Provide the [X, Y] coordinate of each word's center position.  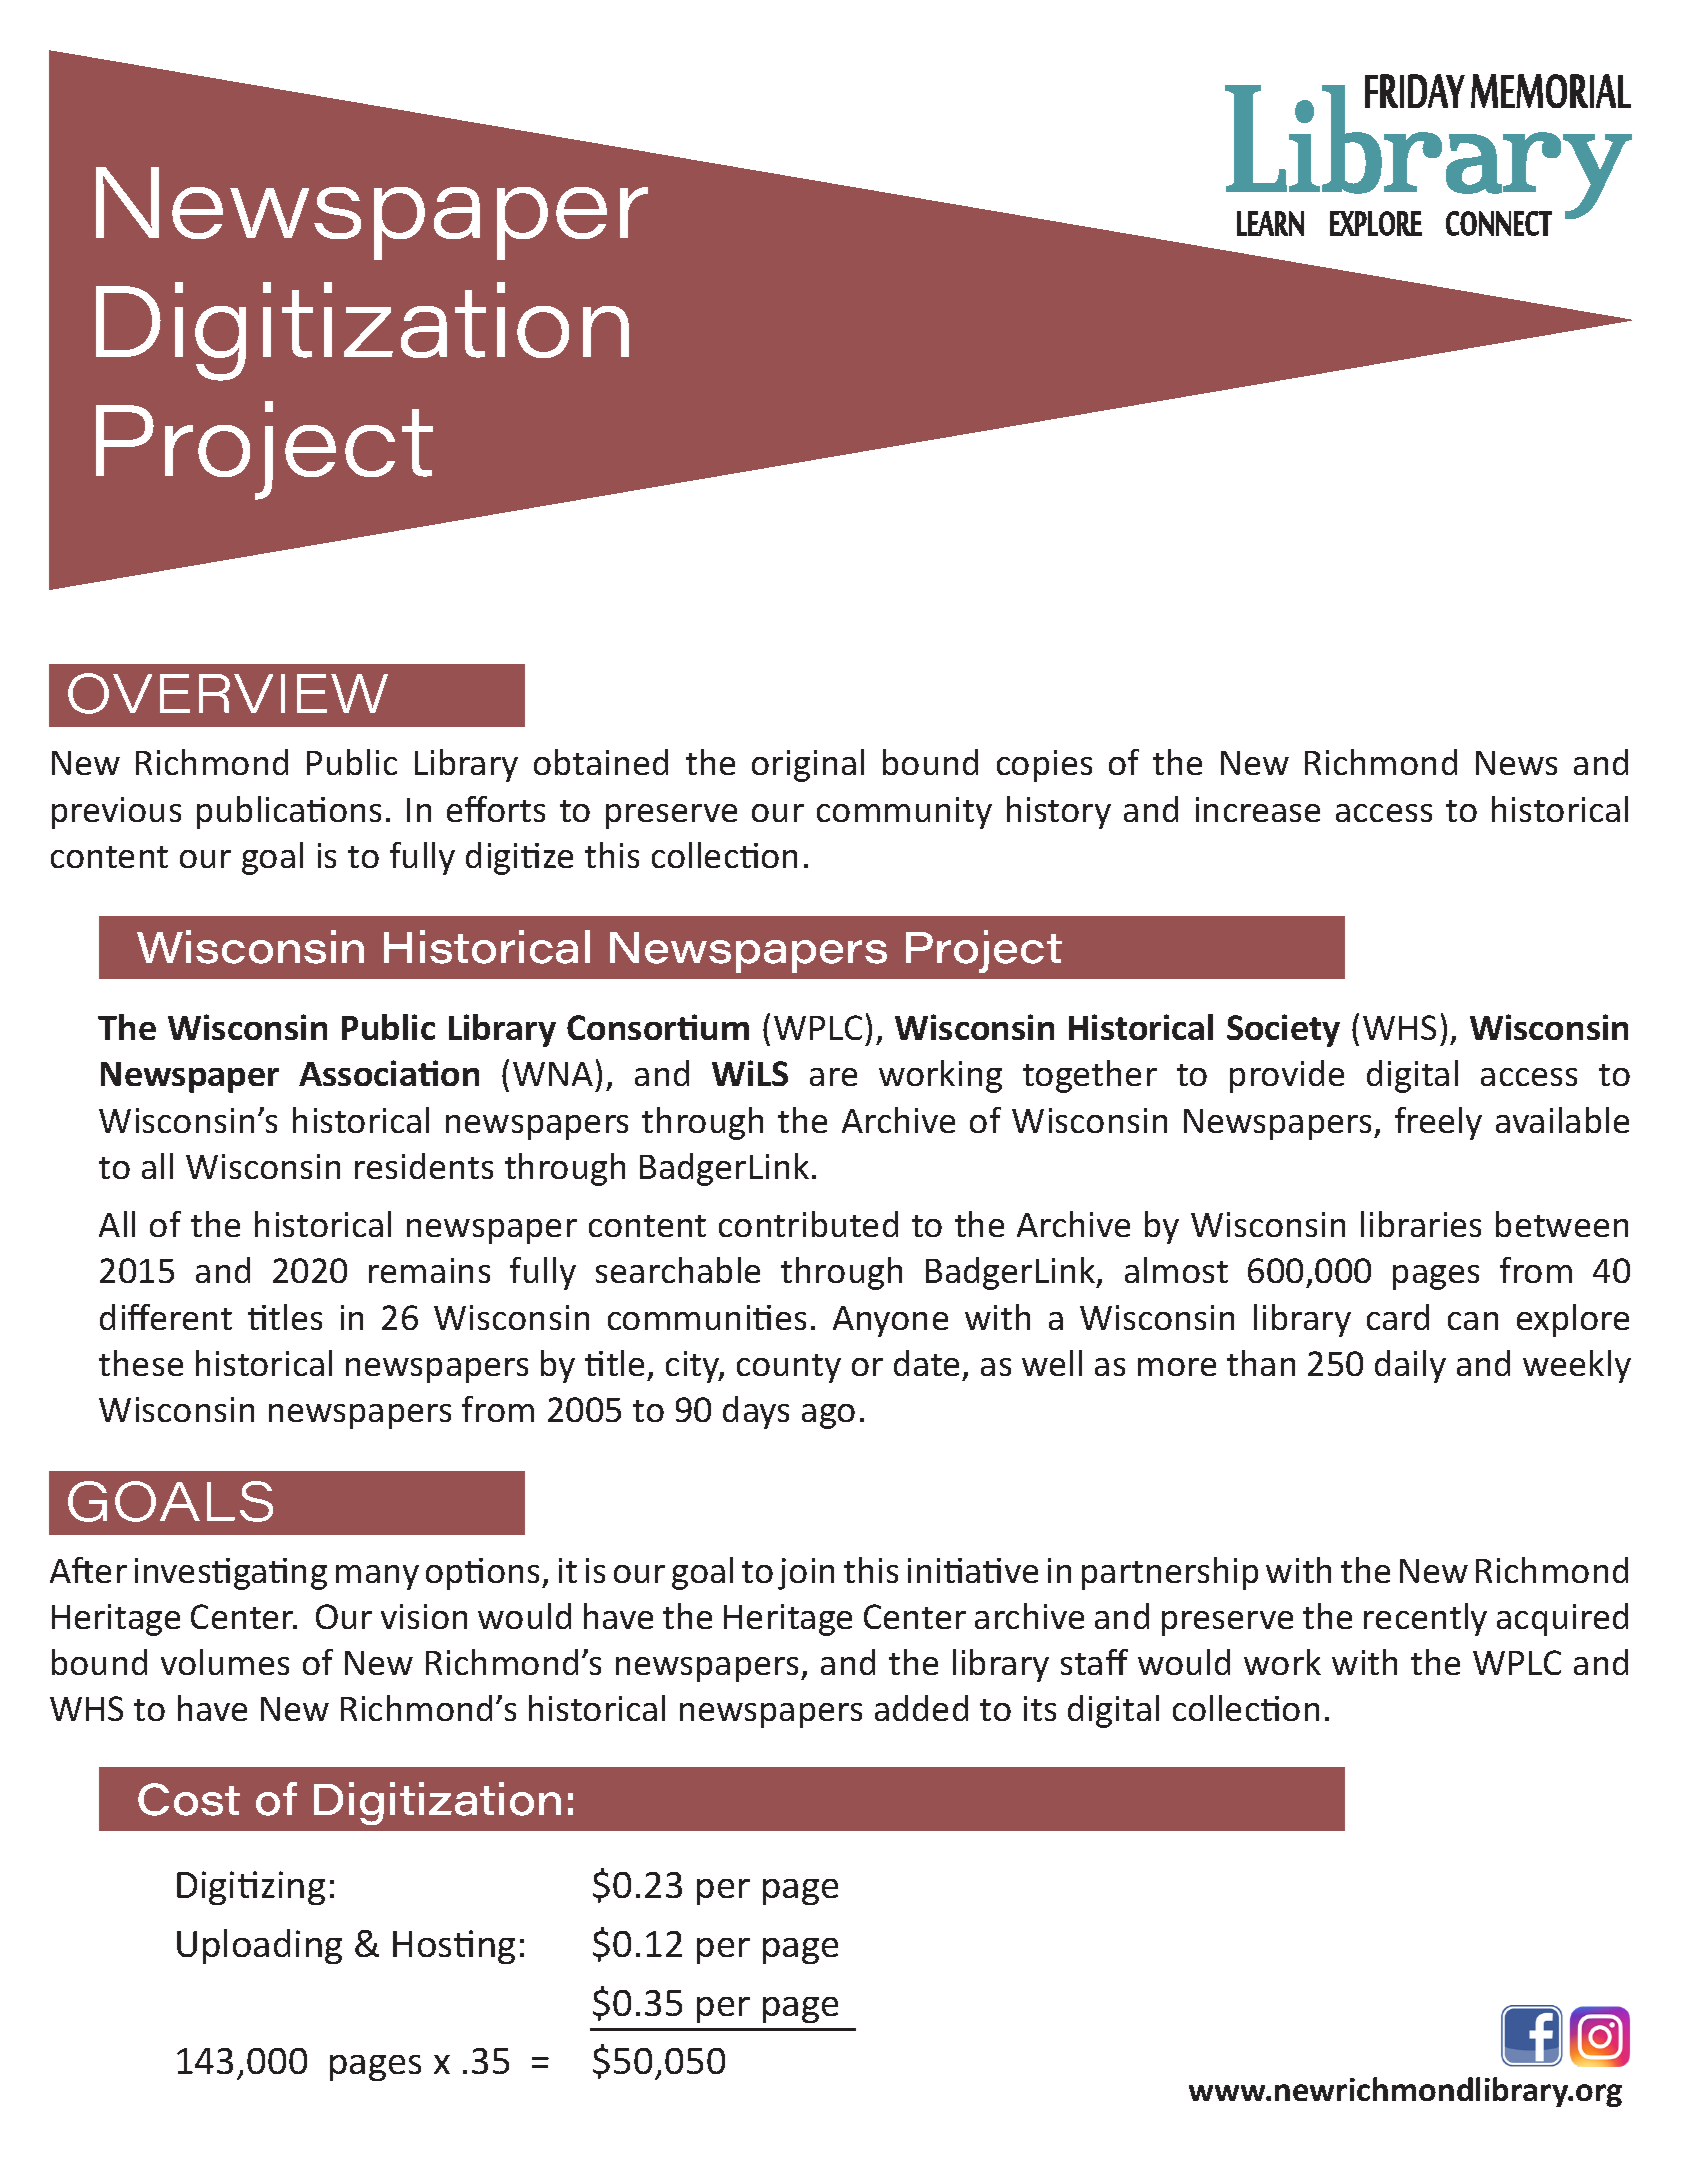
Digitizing [251, 1888]
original [808, 765]
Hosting [454, 1947]
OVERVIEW [228, 693]
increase [1258, 809]
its [1040, 1708]
